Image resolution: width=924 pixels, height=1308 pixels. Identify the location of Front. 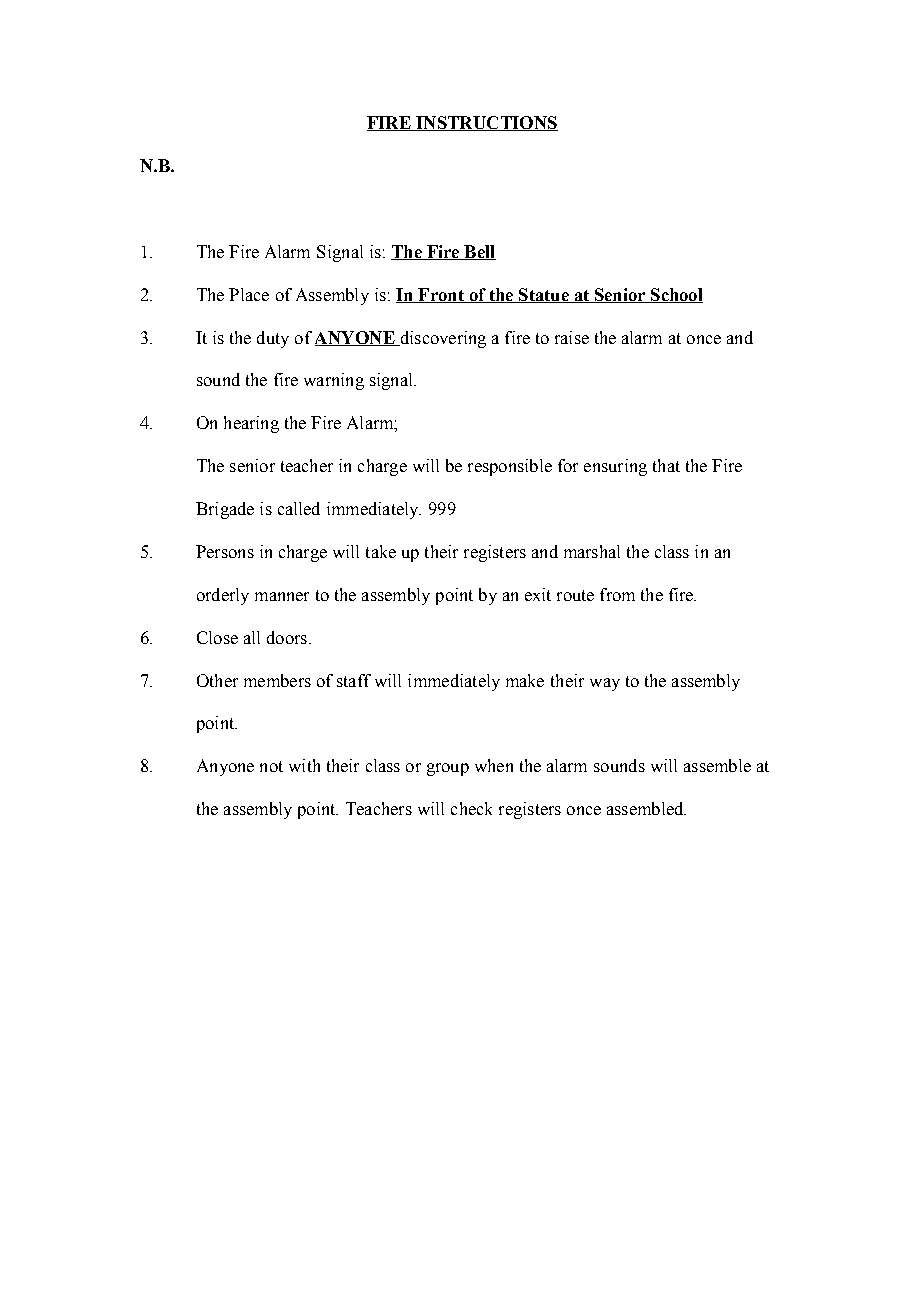
(441, 295).
